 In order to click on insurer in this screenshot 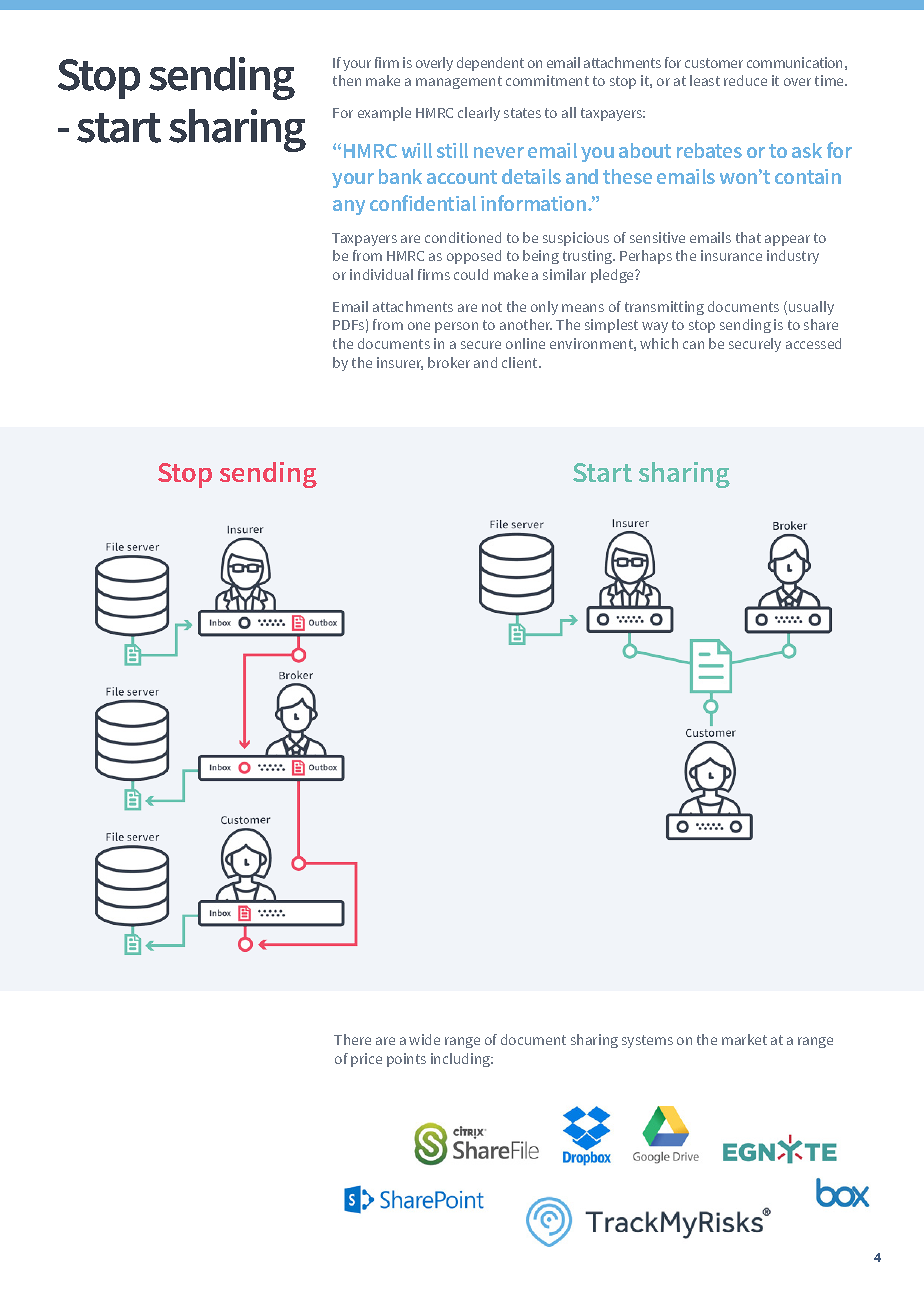, I will do `click(400, 363)`.
